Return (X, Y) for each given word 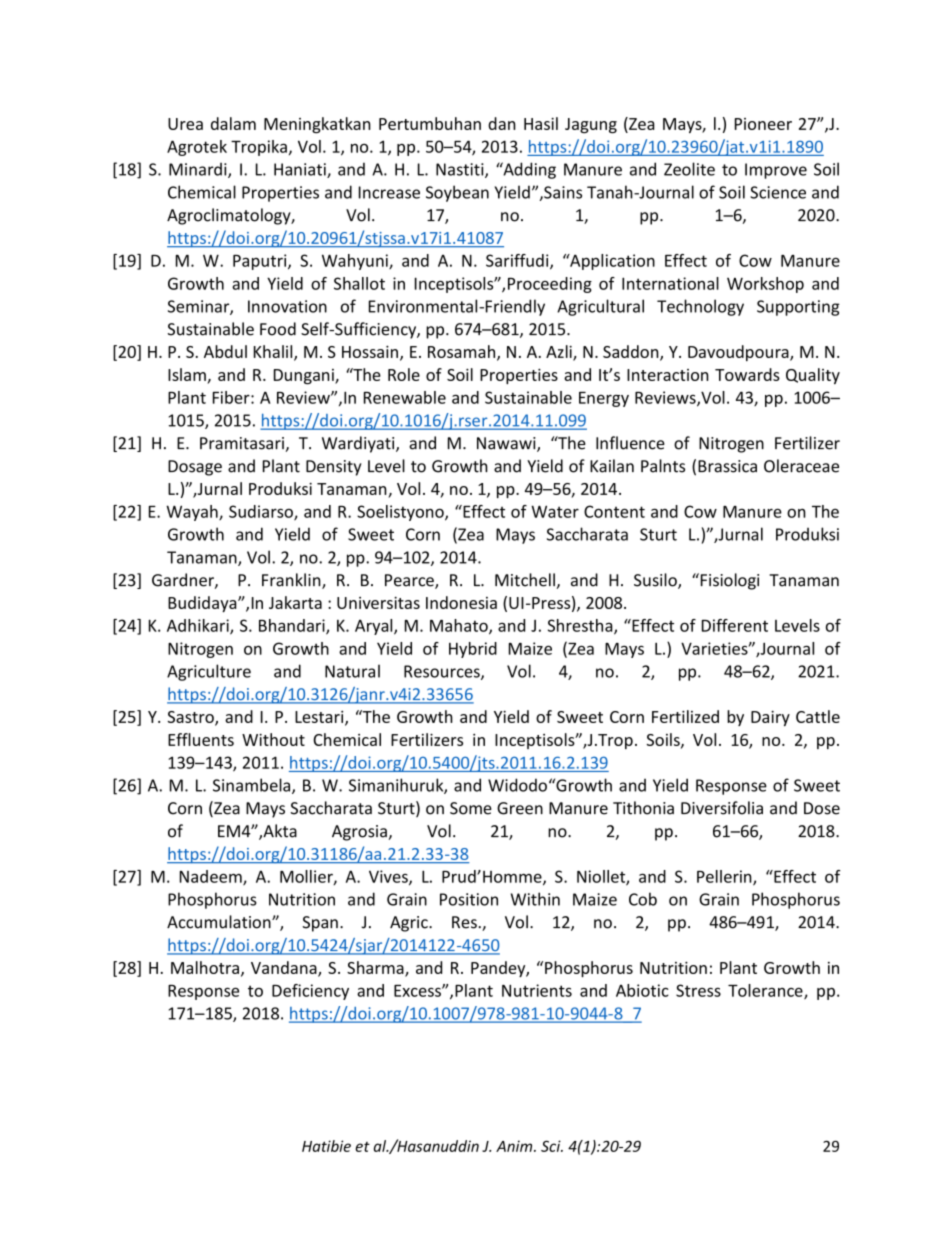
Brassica (727, 466)
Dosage (195, 468)
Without (273, 739)
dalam (233, 123)
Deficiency (310, 992)
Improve (776, 171)
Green (520, 808)
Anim (515, 1146)
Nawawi (507, 444)
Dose (822, 808)
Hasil (541, 123)
